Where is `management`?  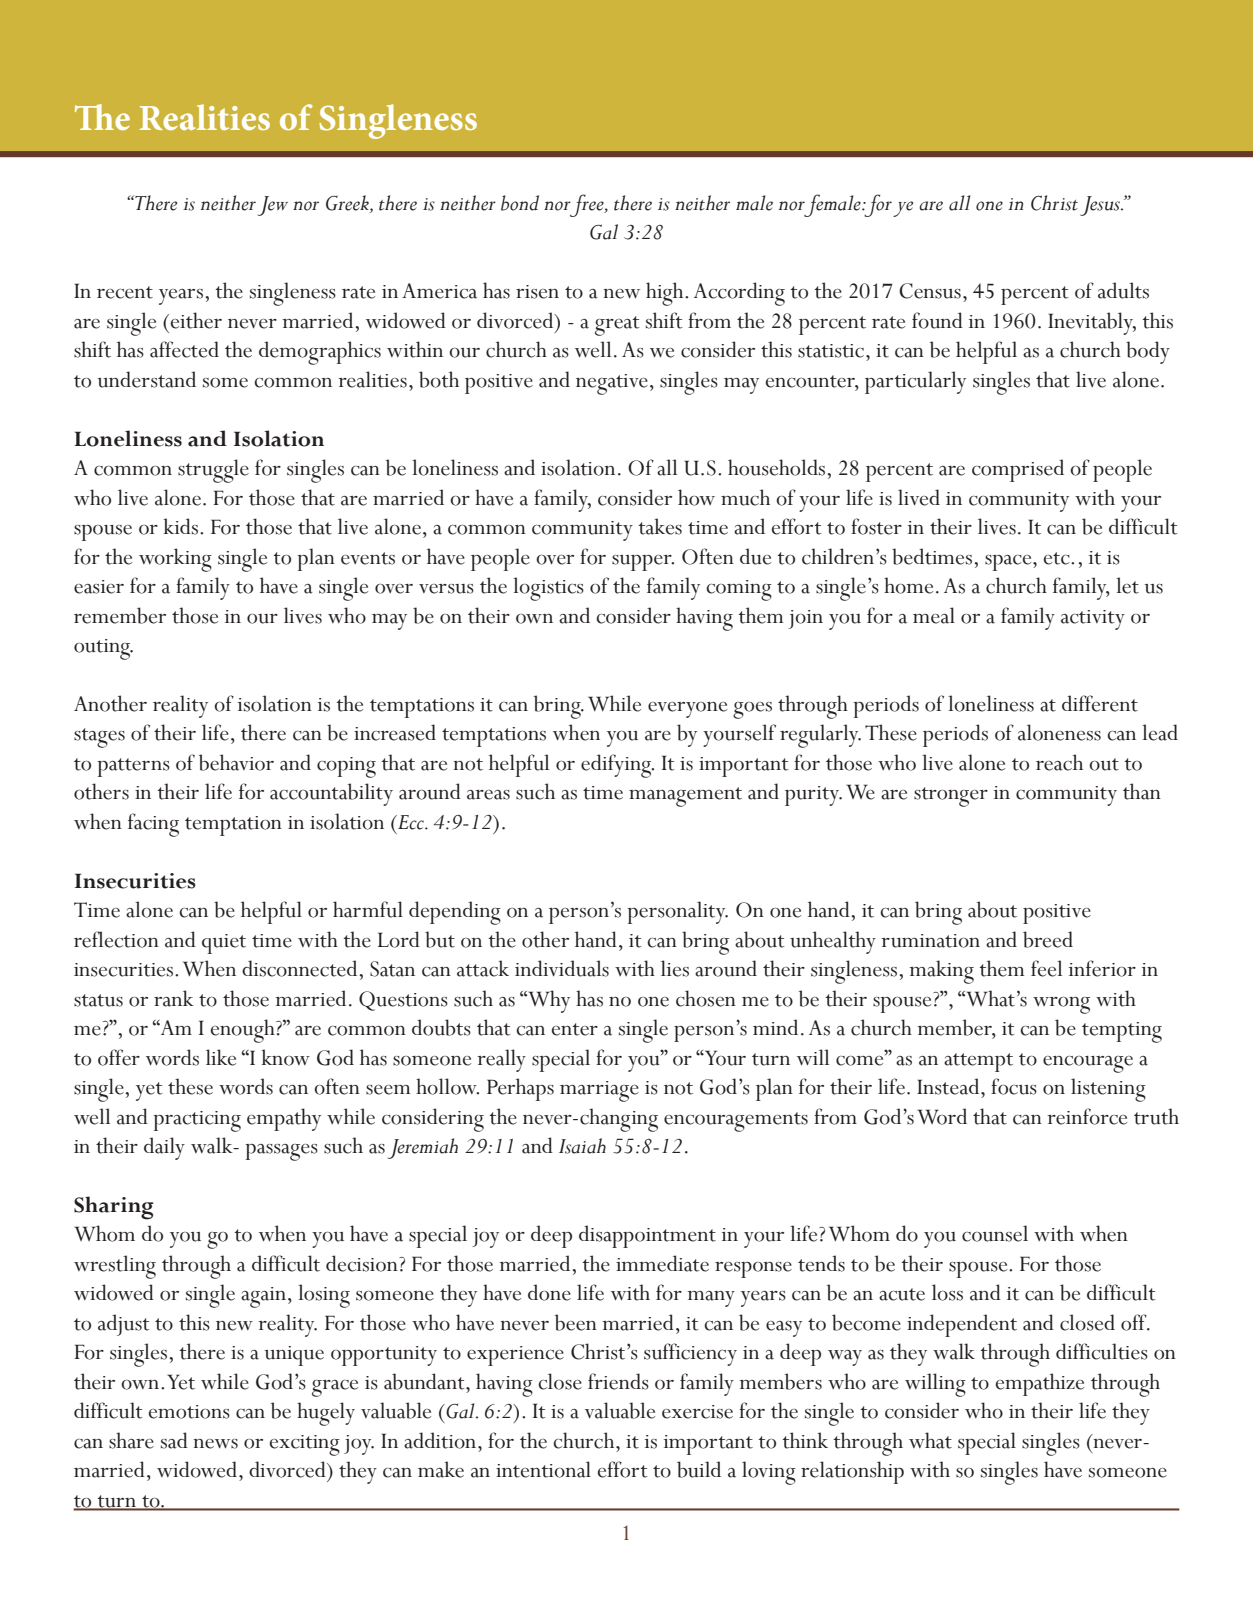 management is located at coordinates (685, 797).
